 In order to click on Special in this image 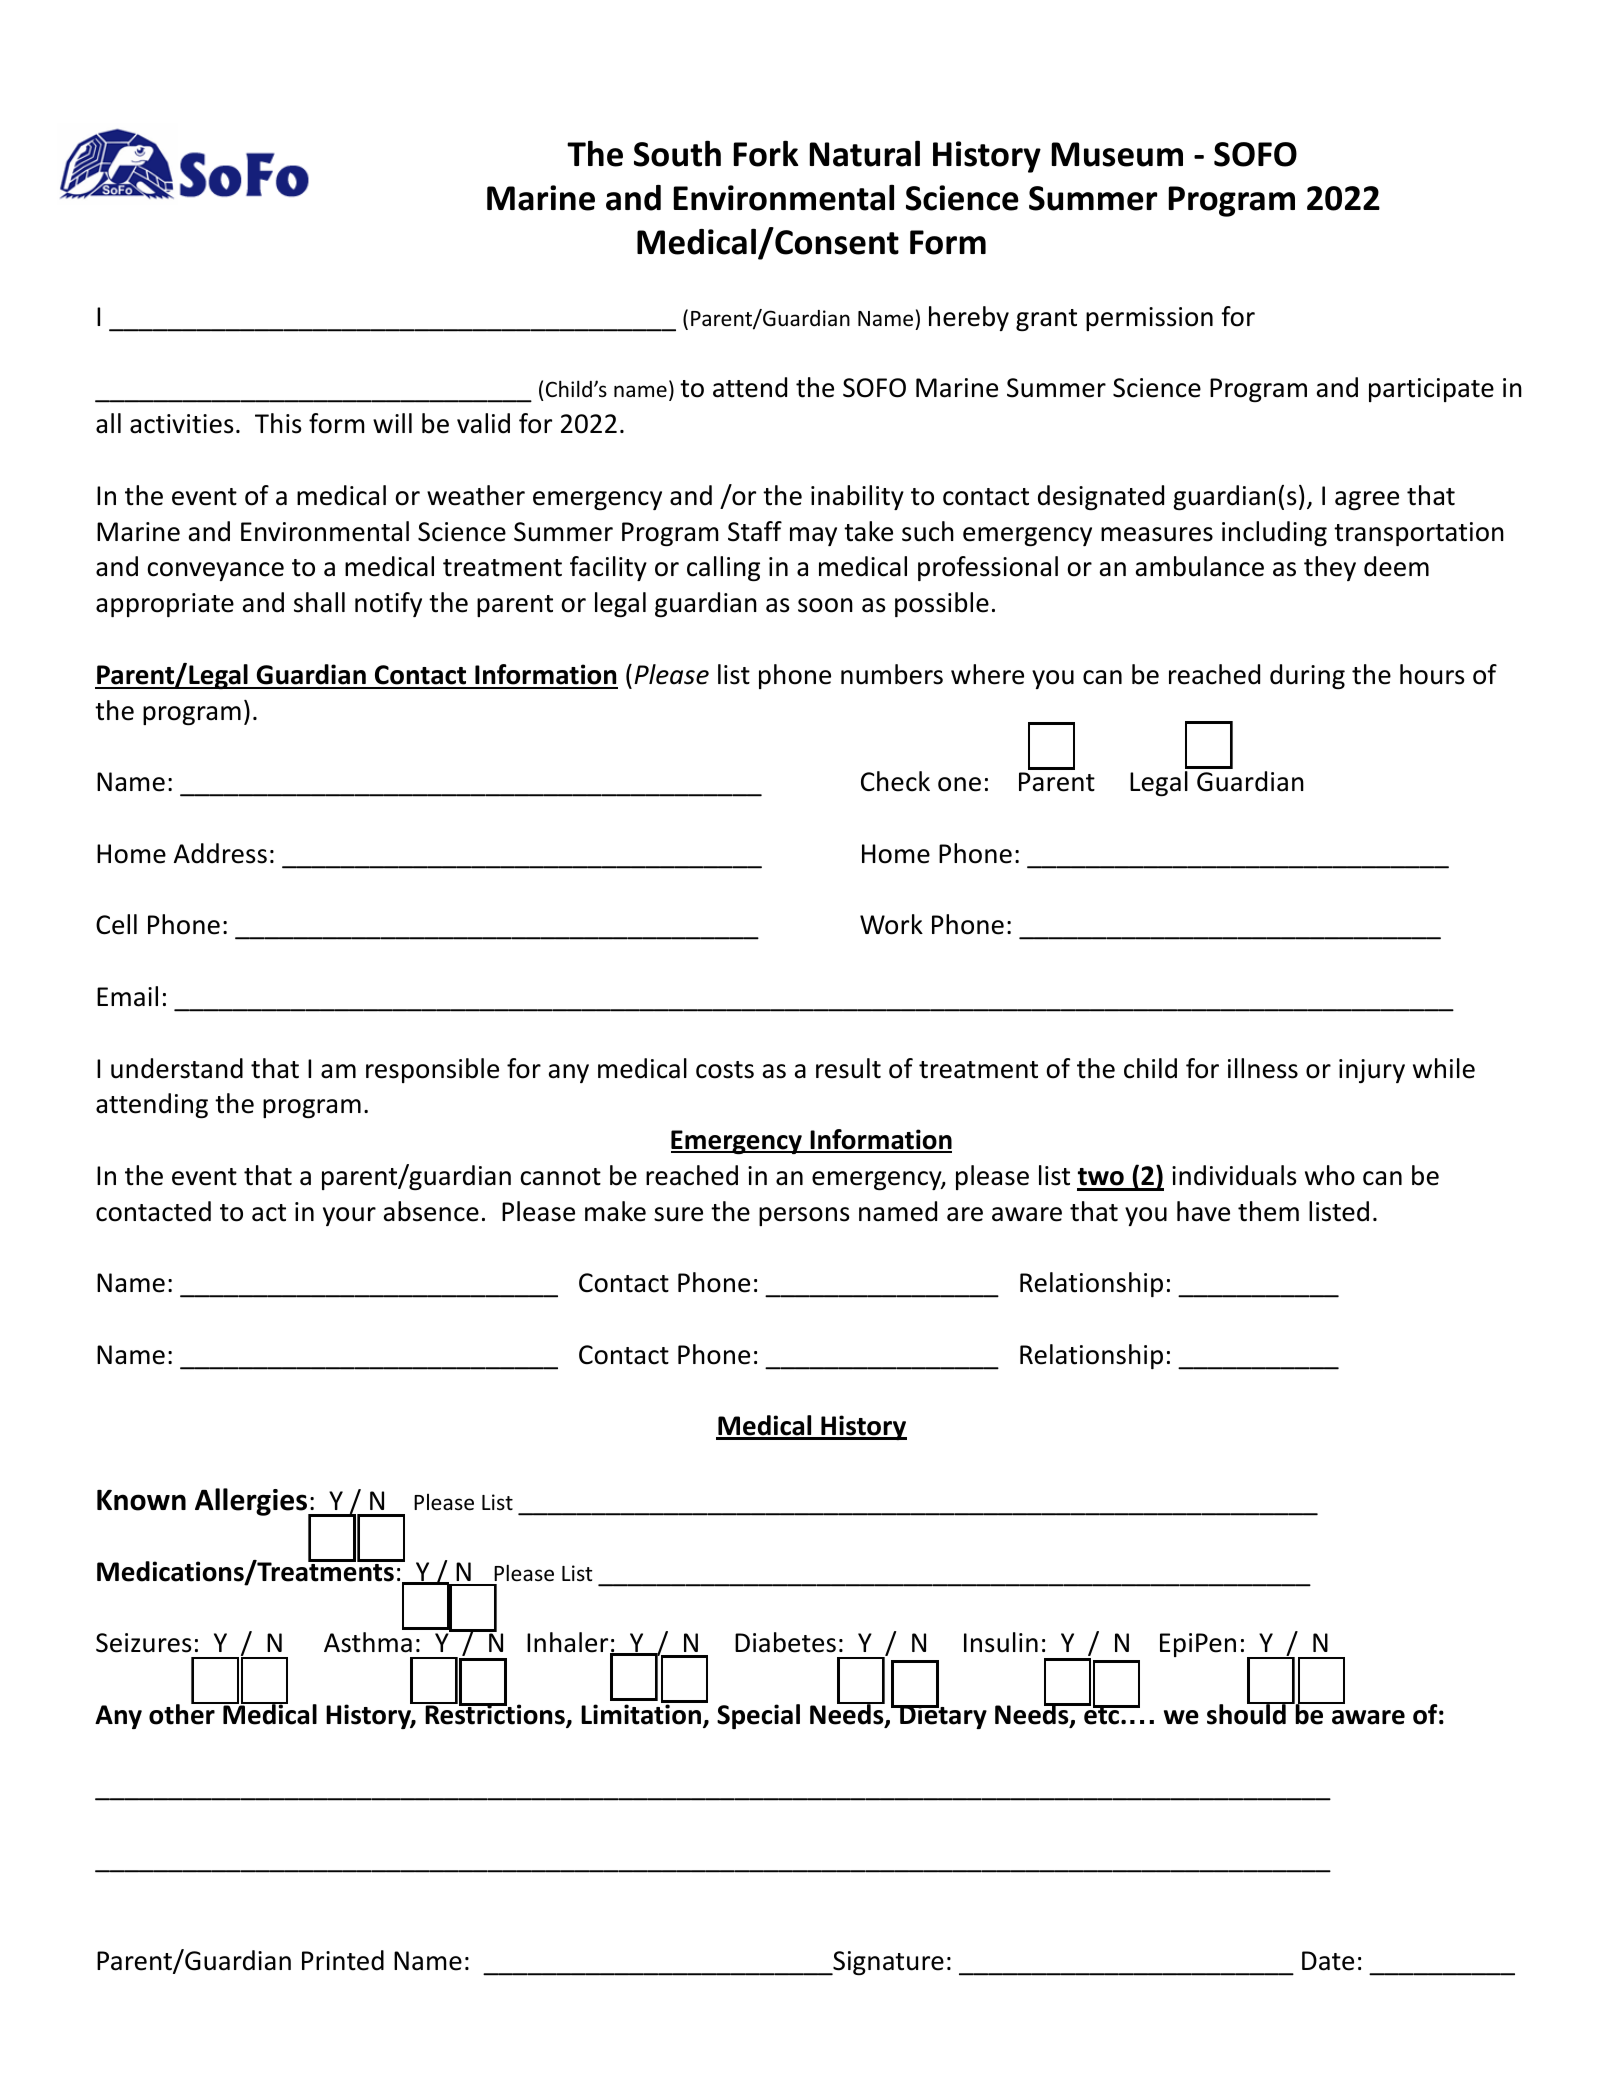, I will do `click(758, 1716)`.
